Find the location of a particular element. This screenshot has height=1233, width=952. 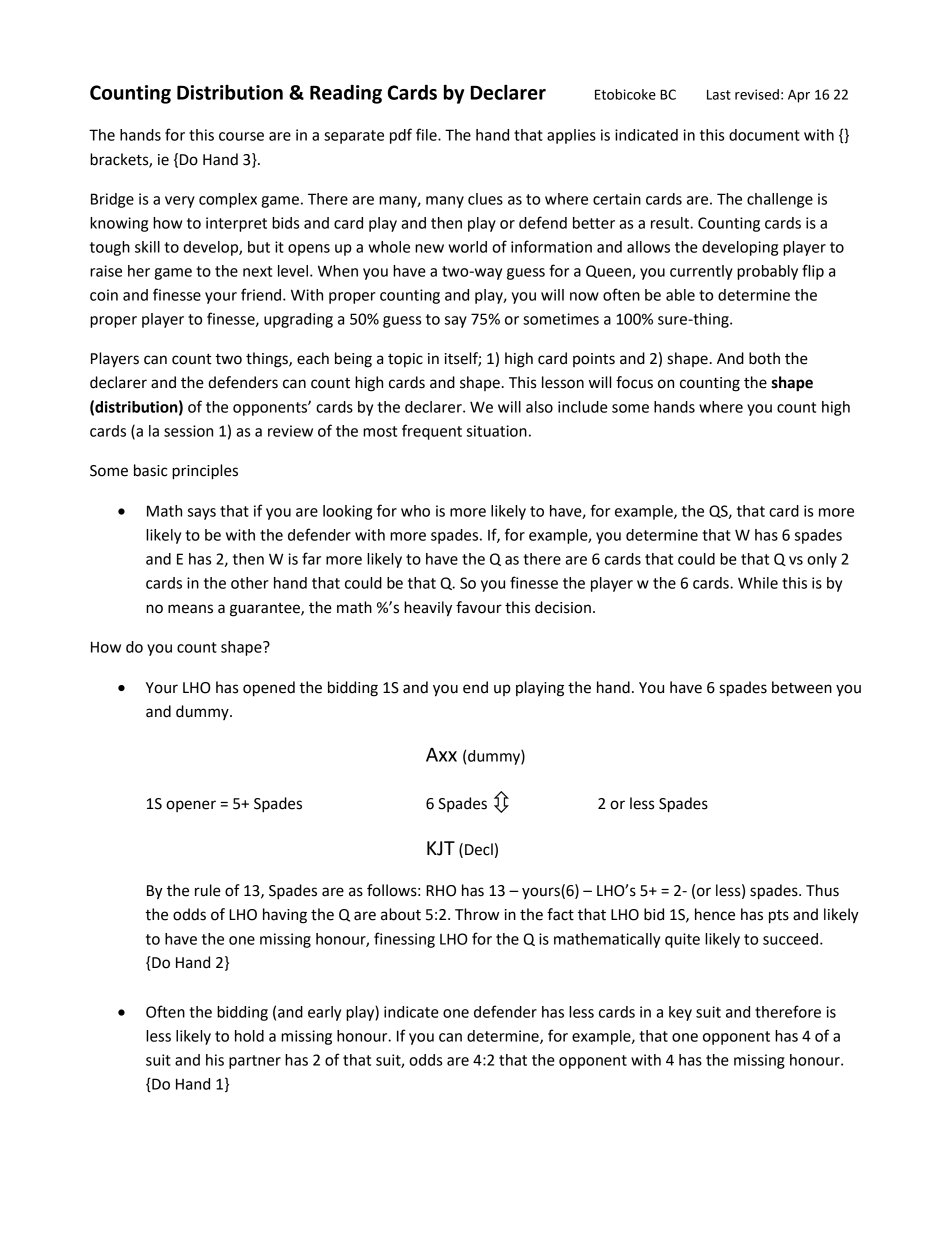

favour is located at coordinates (479, 607).
